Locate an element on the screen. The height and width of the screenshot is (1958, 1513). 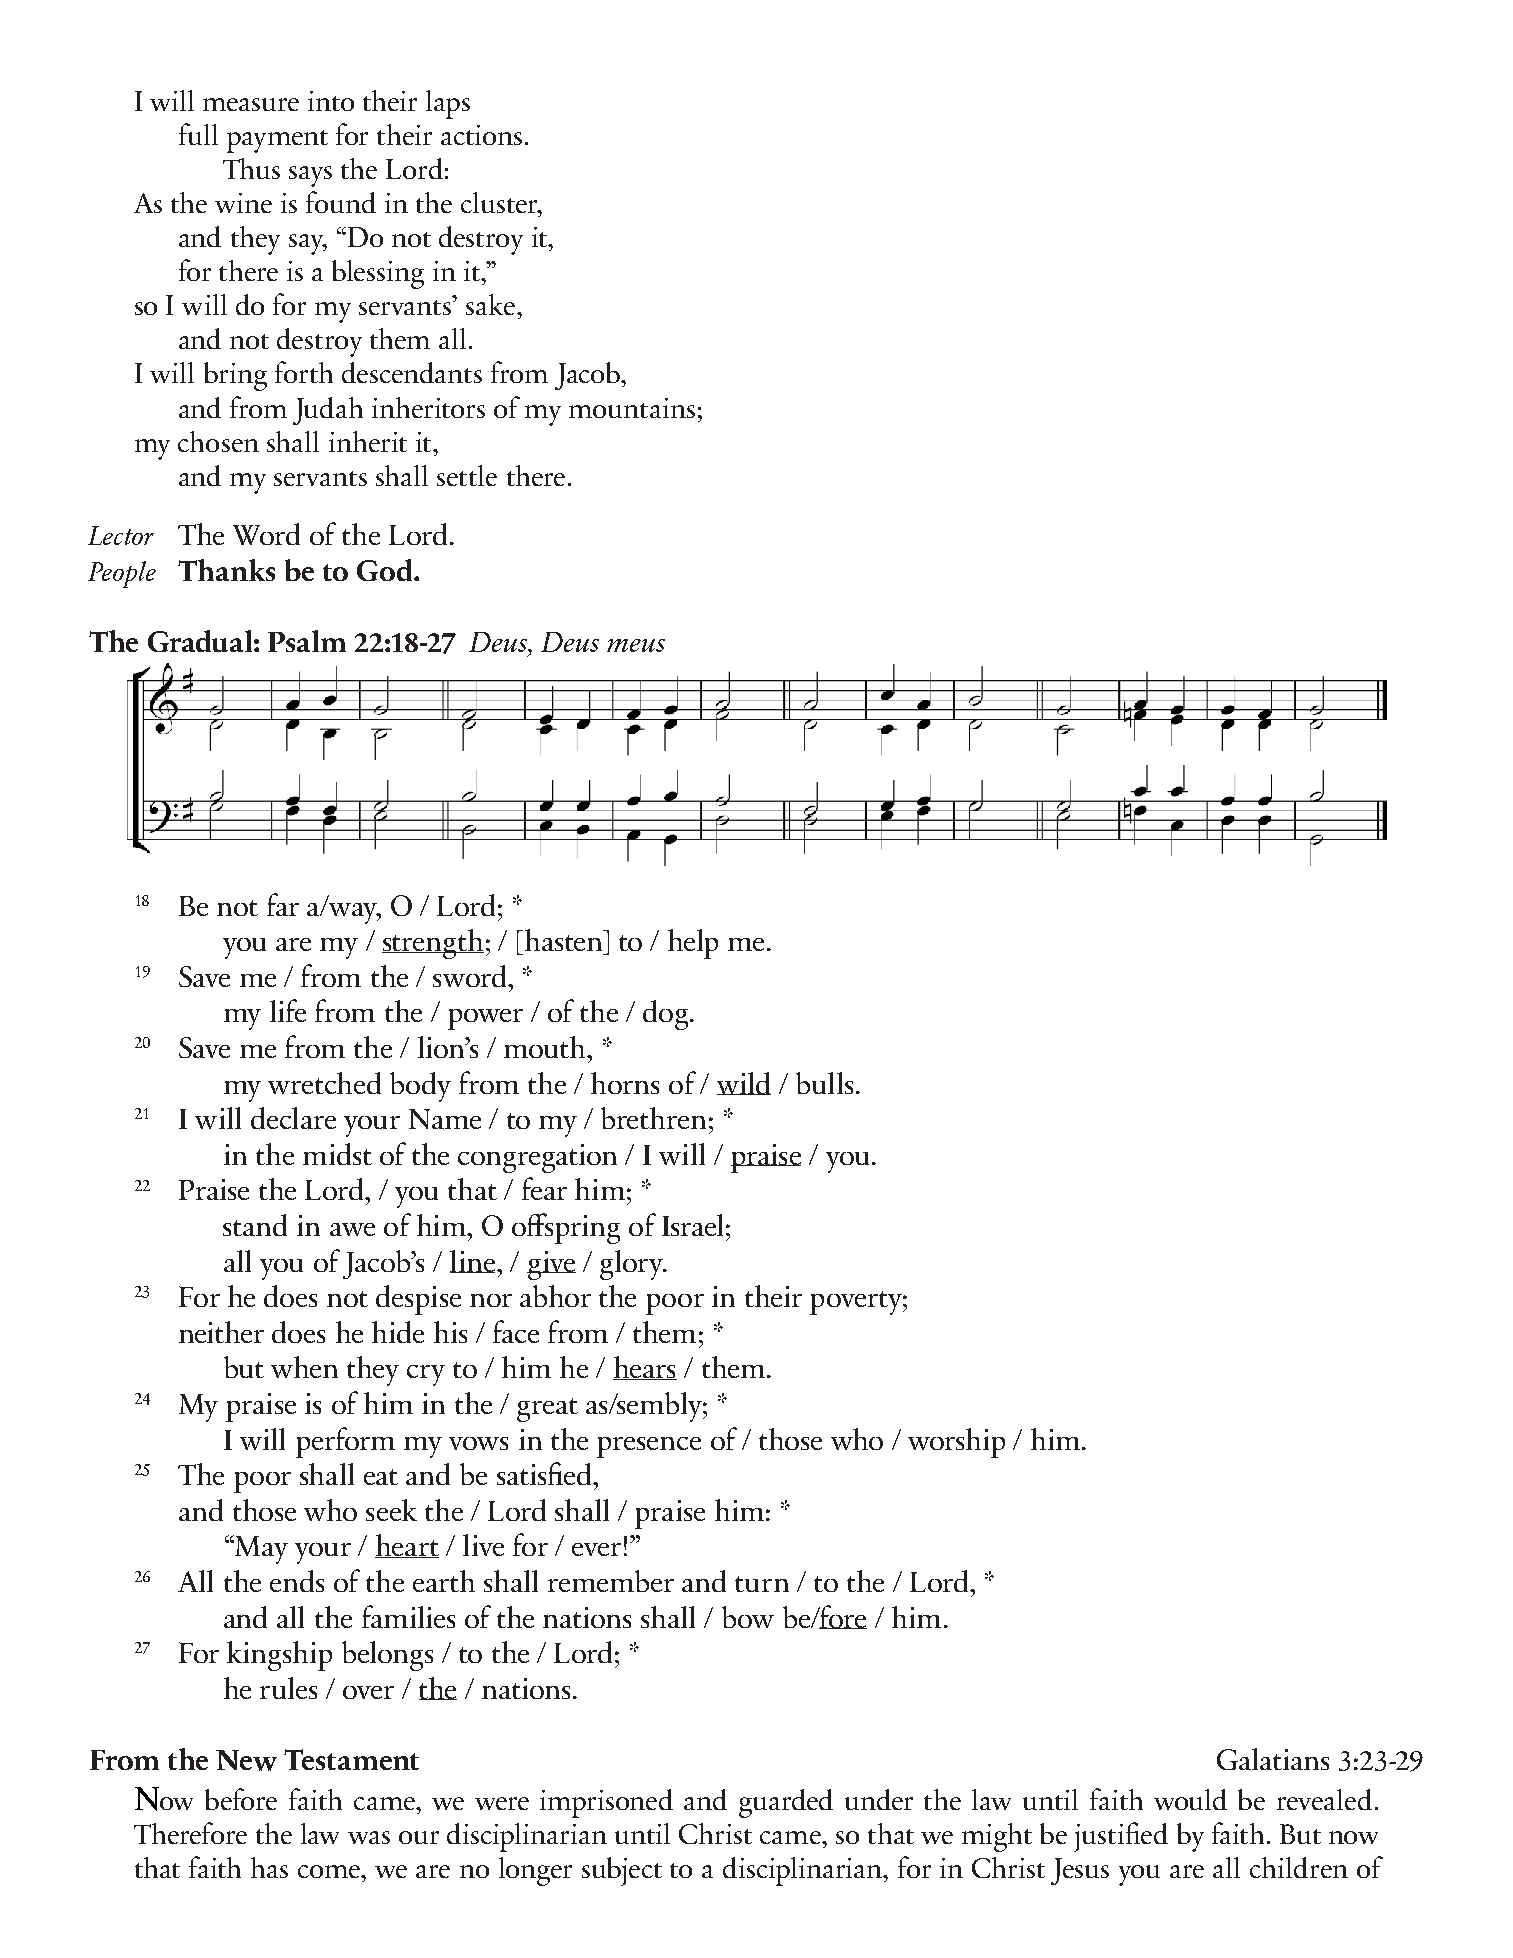
payment is located at coordinates (277, 141).
